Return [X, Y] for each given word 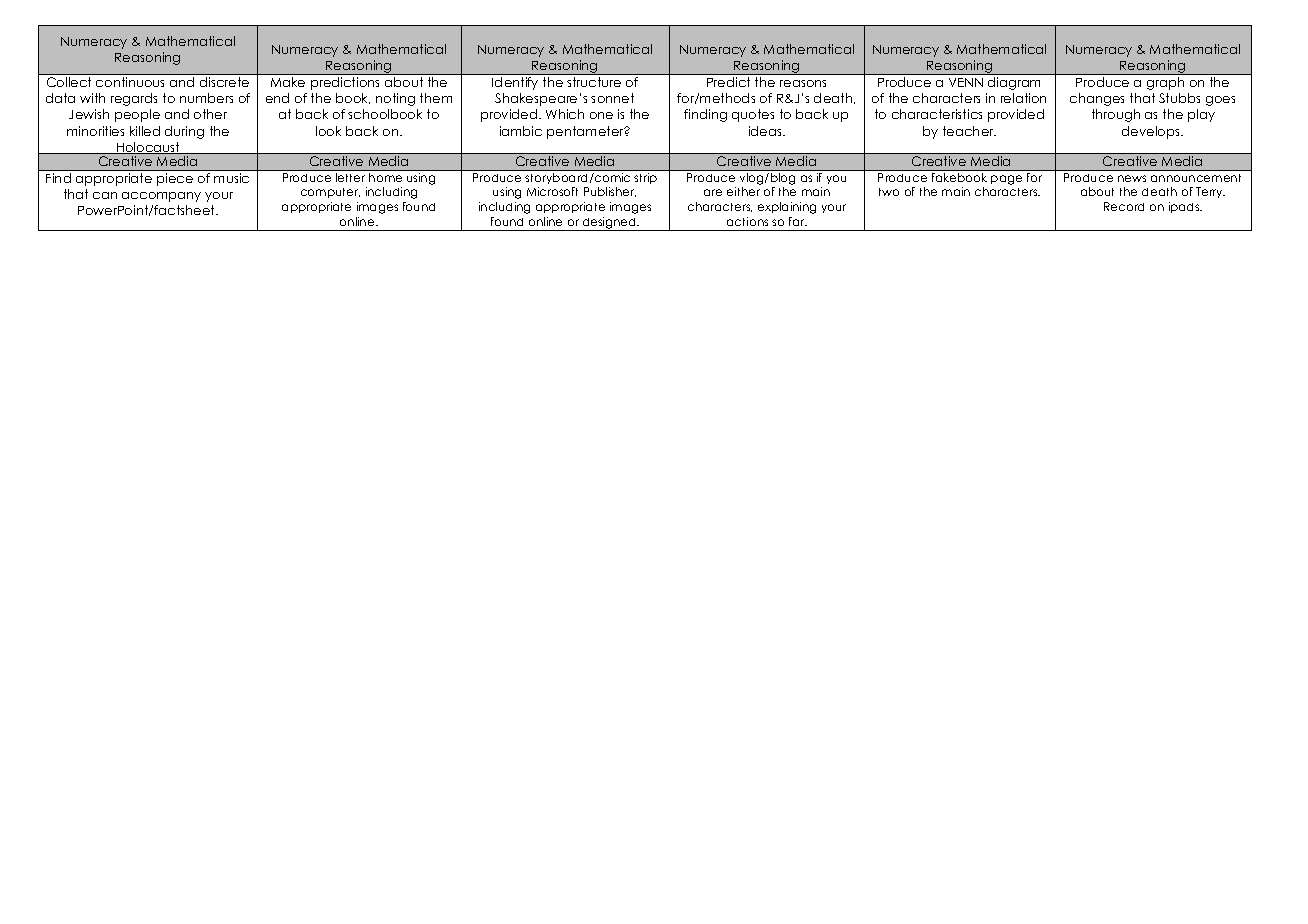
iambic [521, 131]
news [1132, 178]
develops [1152, 132]
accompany [161, 197]
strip [645, 178]
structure [594, 82]
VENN [966, 82]
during [184, 132]
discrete [224, 82]
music [231, 178]
